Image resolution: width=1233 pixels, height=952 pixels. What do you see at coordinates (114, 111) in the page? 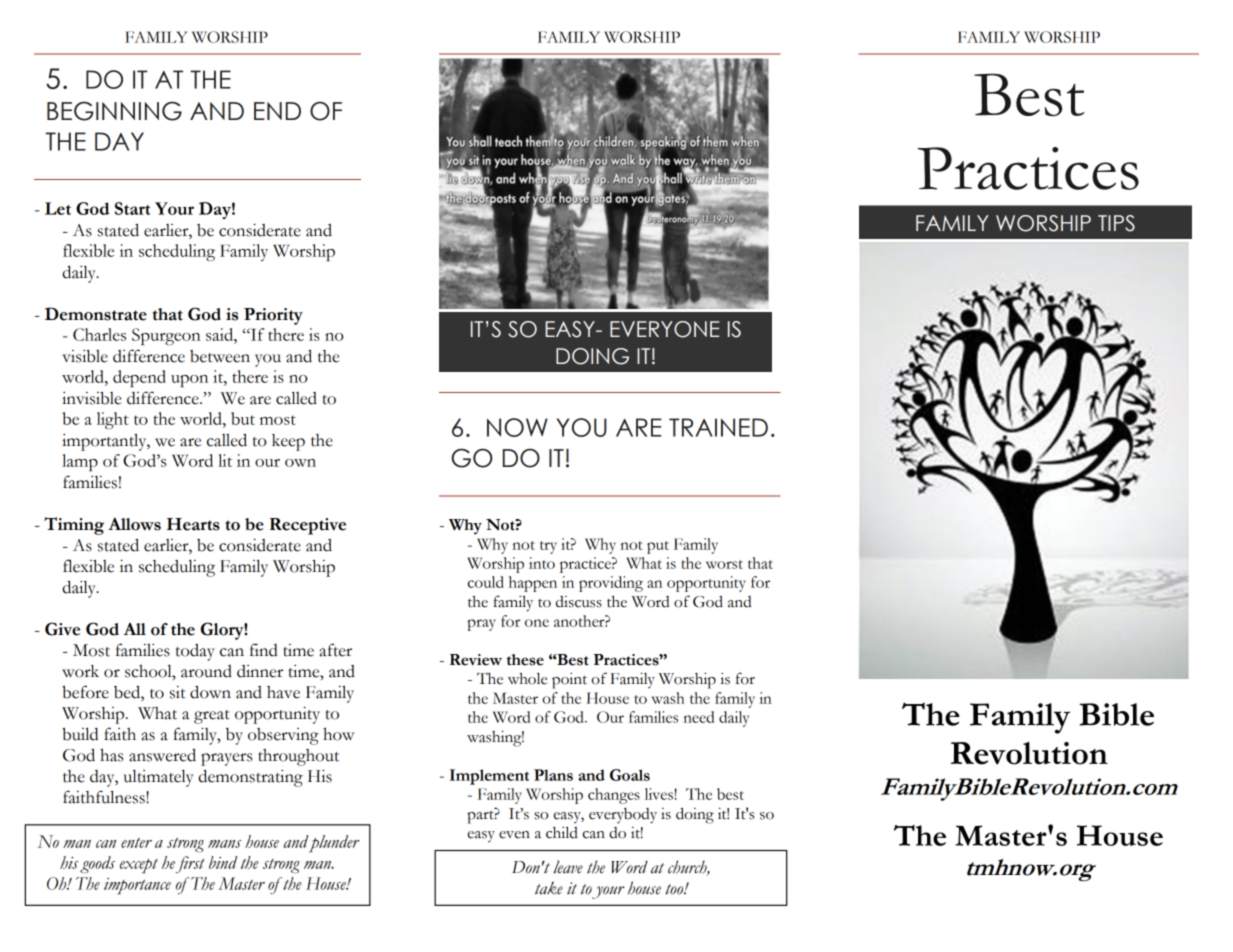
I see `BEGINNING` at bounding box center [114, 111].
